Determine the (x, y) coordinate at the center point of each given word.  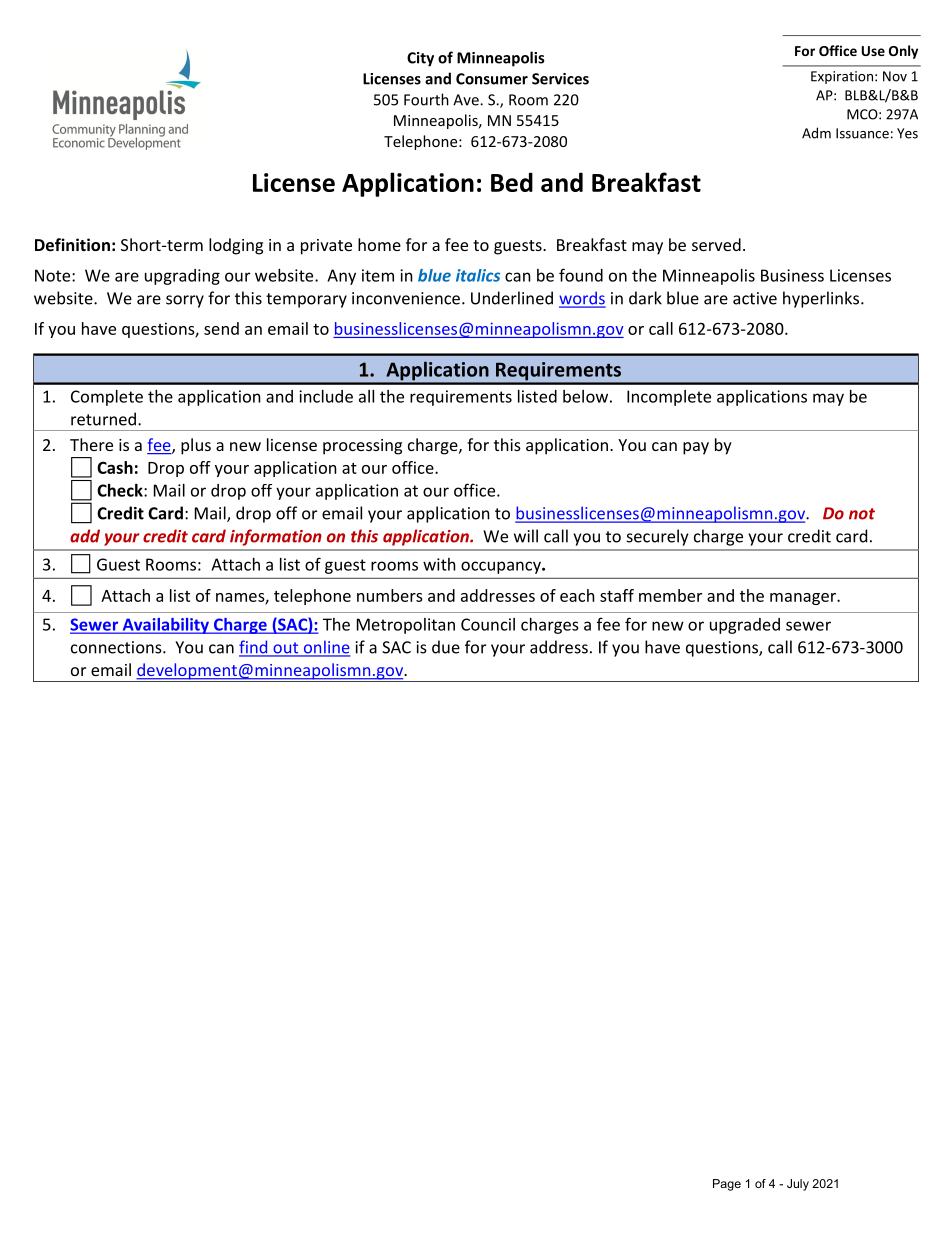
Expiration (842, 77)
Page (727, 1185)
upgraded (745, 626)
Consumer (492, 79)
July (798, 1185)
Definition (72, 244)
